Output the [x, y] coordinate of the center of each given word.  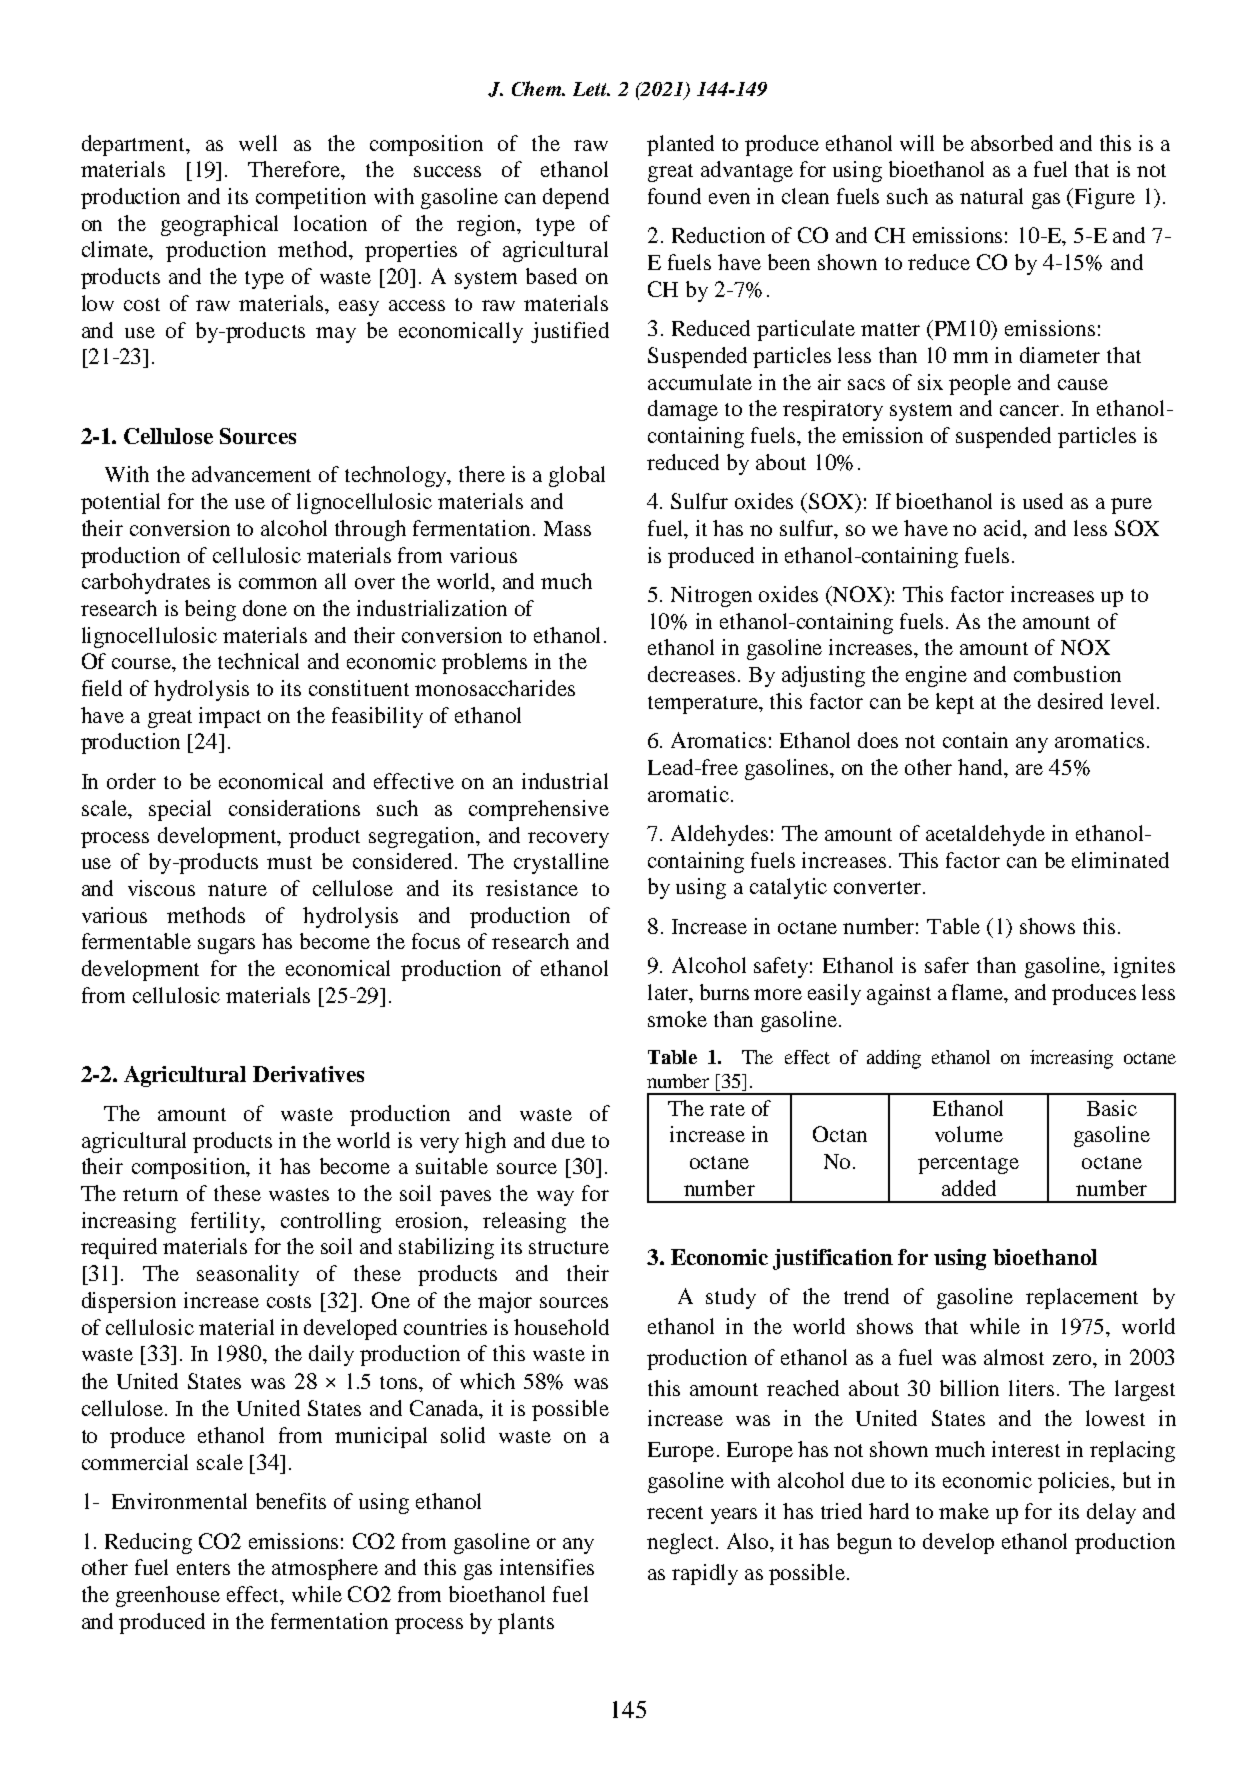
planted [680, 145]
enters [203, 1568]
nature [237, 889]
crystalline [561, 863]
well [258, 143]
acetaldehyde [985, 835]
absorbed [1012, 143]
